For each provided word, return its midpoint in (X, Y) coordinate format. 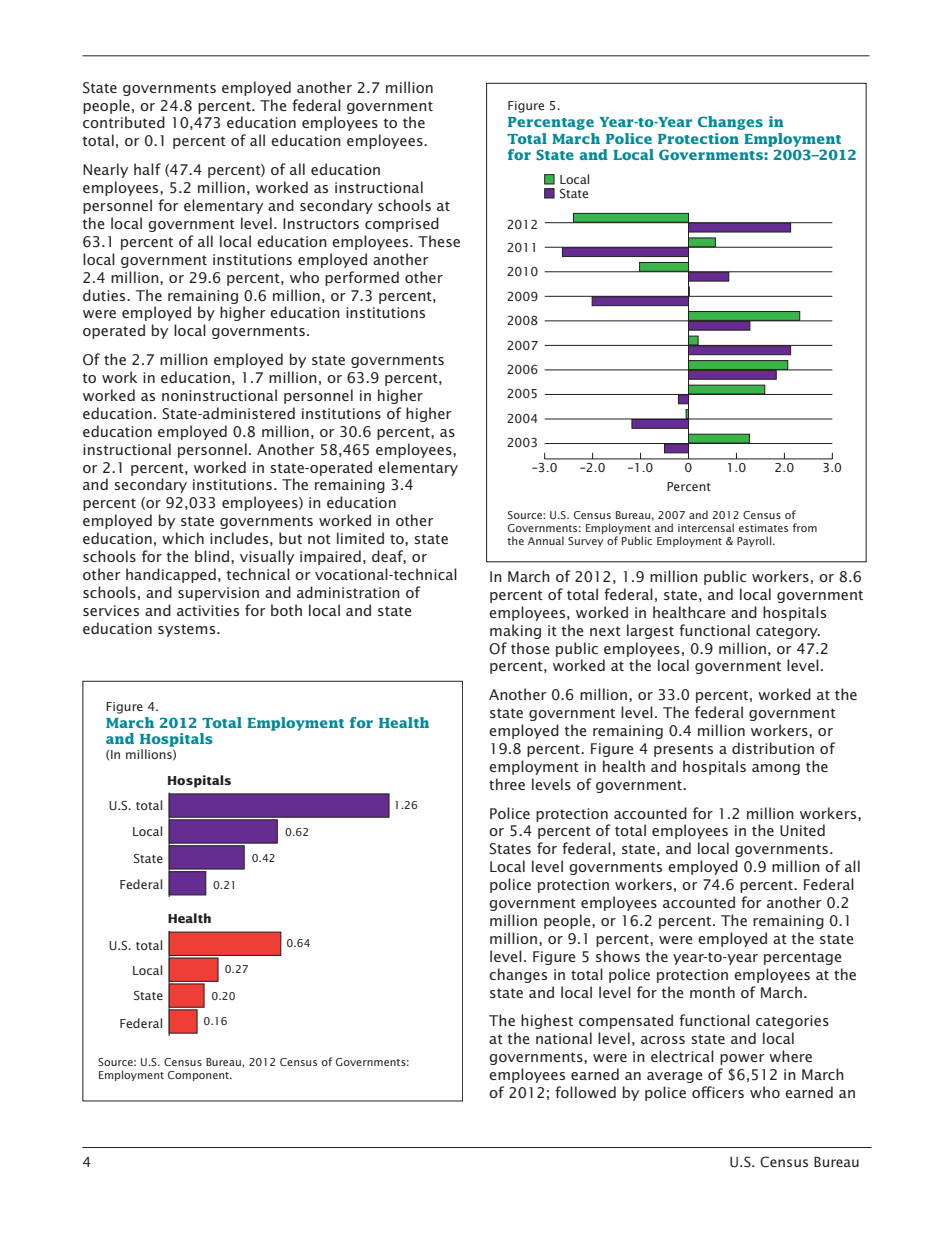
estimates (763, 528)
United (802, 830)
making (515, 631)
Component (199, 1076)
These (439, 241)
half (147, 169)
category (788, 632)
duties (105, 295)
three (507, 784)
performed (362, 278)
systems (188, 630)
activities (208, 610)
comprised (402, 224)
